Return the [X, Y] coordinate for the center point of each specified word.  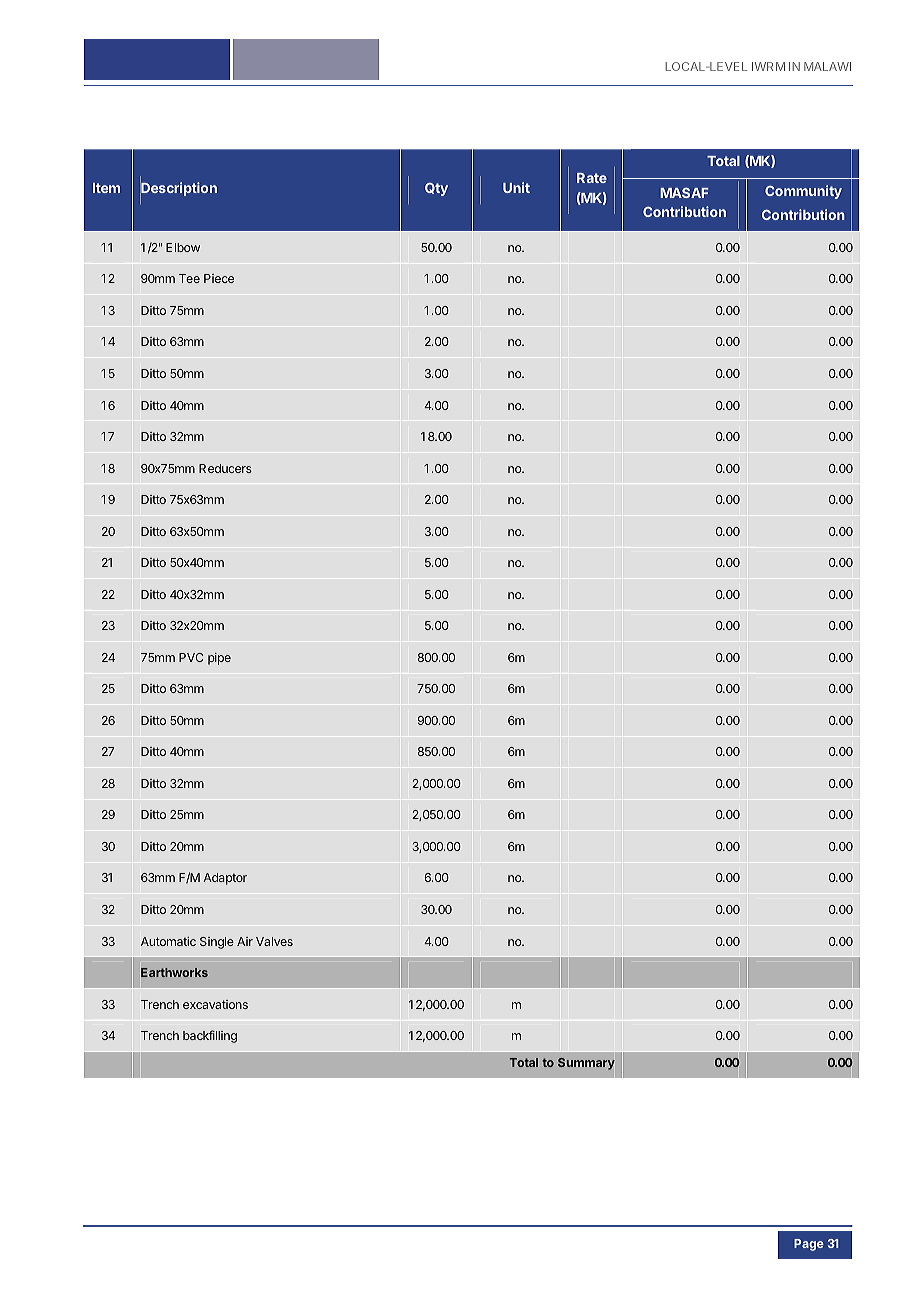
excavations [215, 1004]
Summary [586, 1064]
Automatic [168, 941]
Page [809, 1245]
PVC [191, 657]
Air [245, 941]
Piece [219, 278]
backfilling [210, 1036]
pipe [219, 659]
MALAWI [827, 66]
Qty [436, 189]
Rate [592, 178]
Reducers [225, 468]
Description [178, 190]
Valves [274, 941]
